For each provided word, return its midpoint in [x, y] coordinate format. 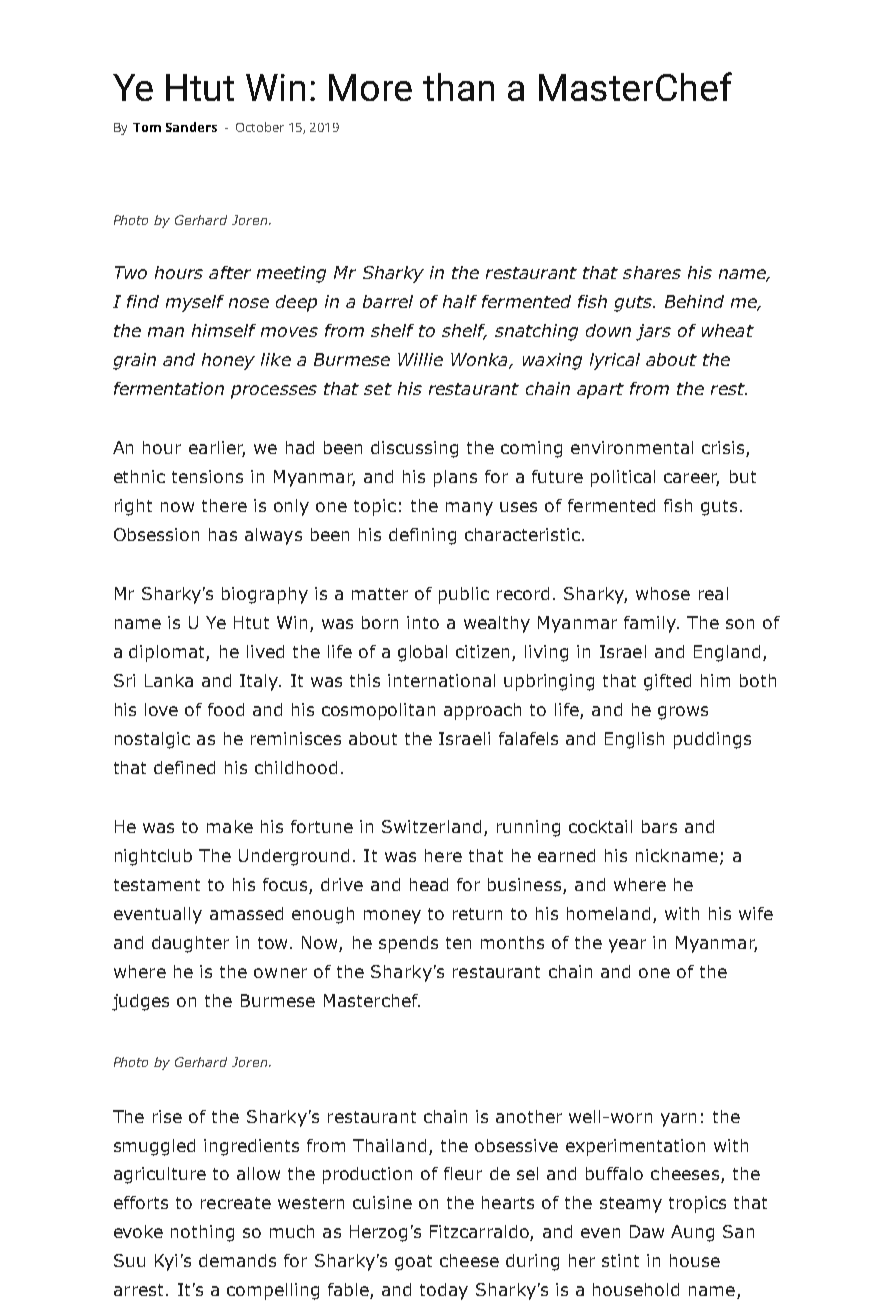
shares [652, 272]
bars [659, 826]
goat [413, 1263]
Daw [647, 1231]
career [691, 479]
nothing [202, 1233]
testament [157, 885]
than [458, 87]
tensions [207, 476]
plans [455, 478]
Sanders [191, 127]
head [429, 884]
